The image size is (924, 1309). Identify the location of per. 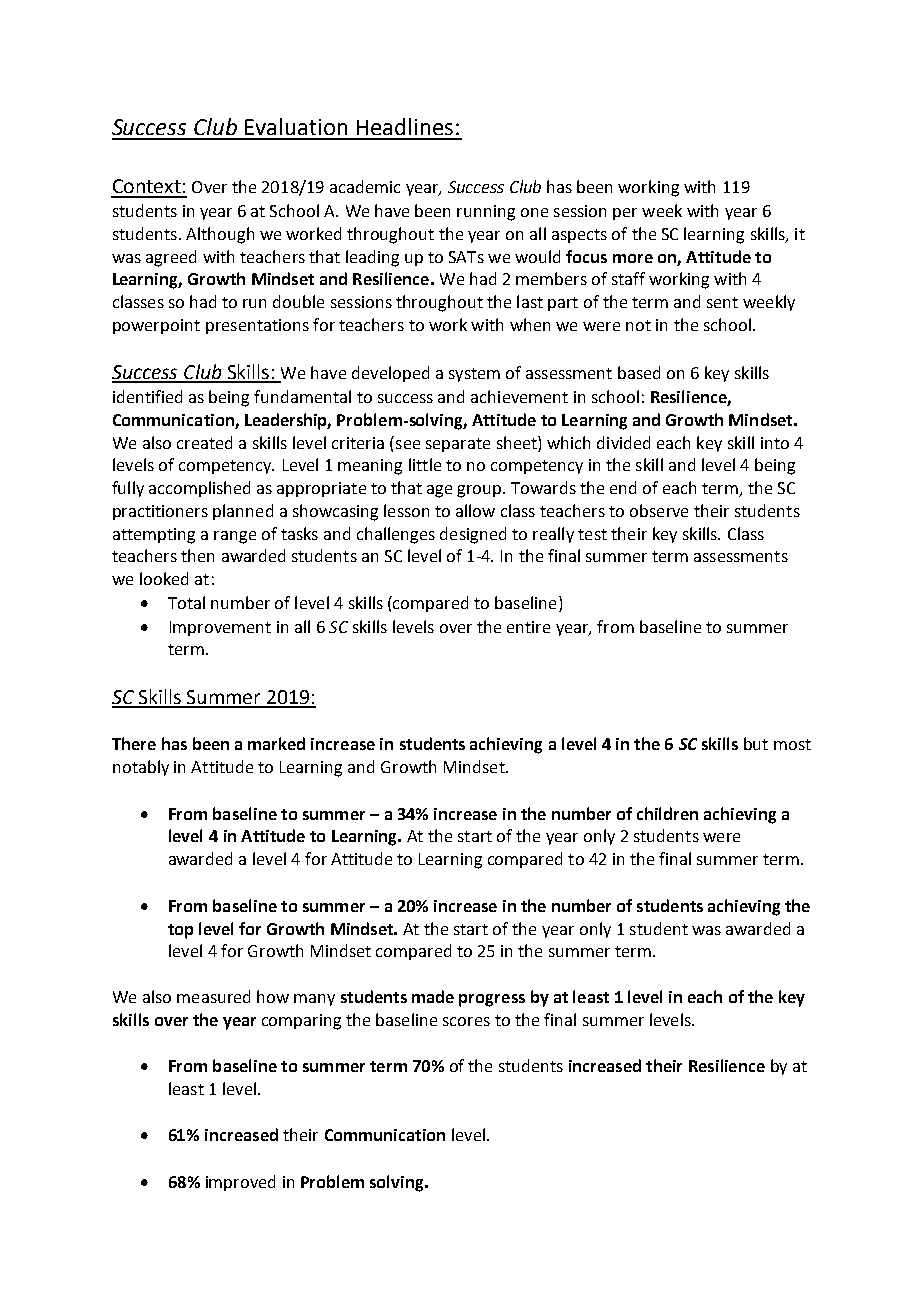
(625, 214).
